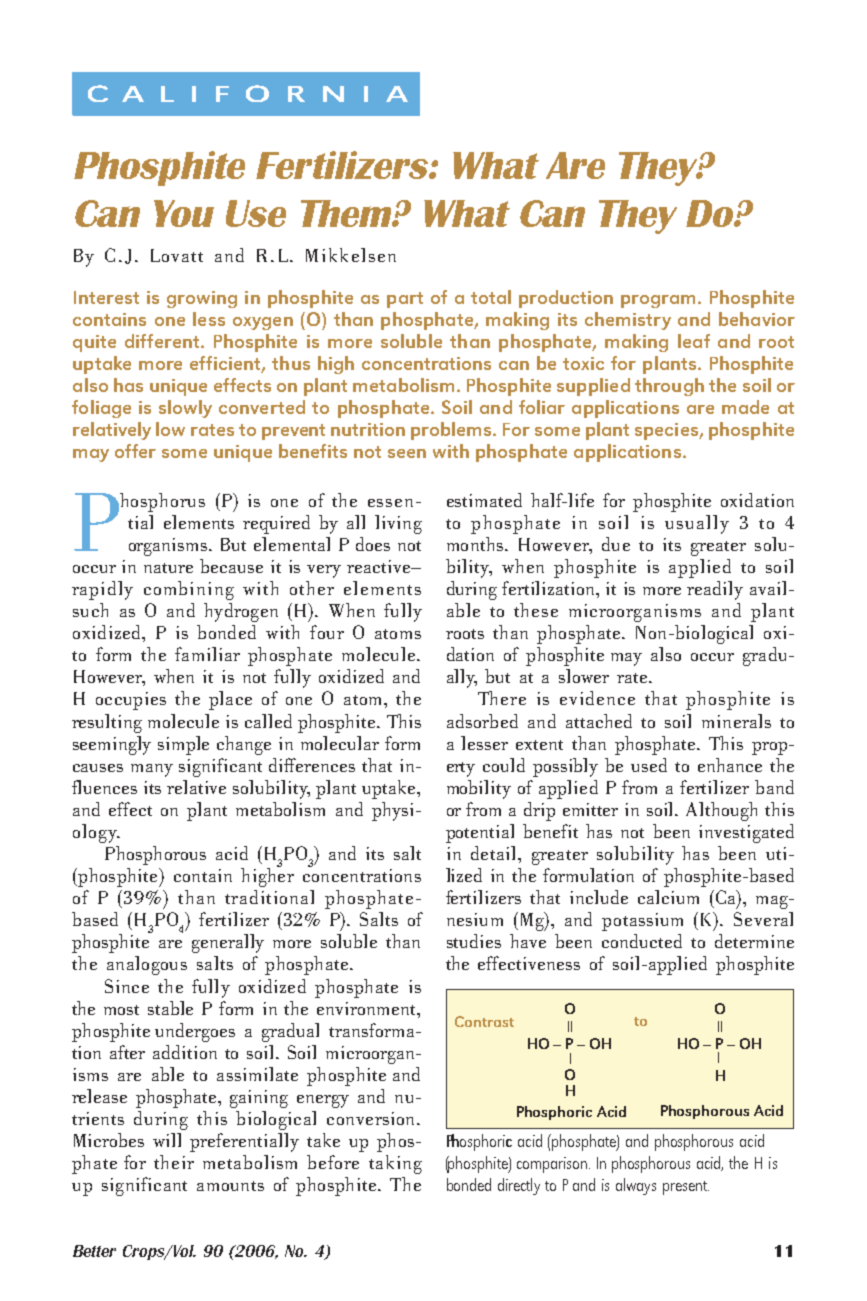  I want to click on enhance, so click(730, 765).
